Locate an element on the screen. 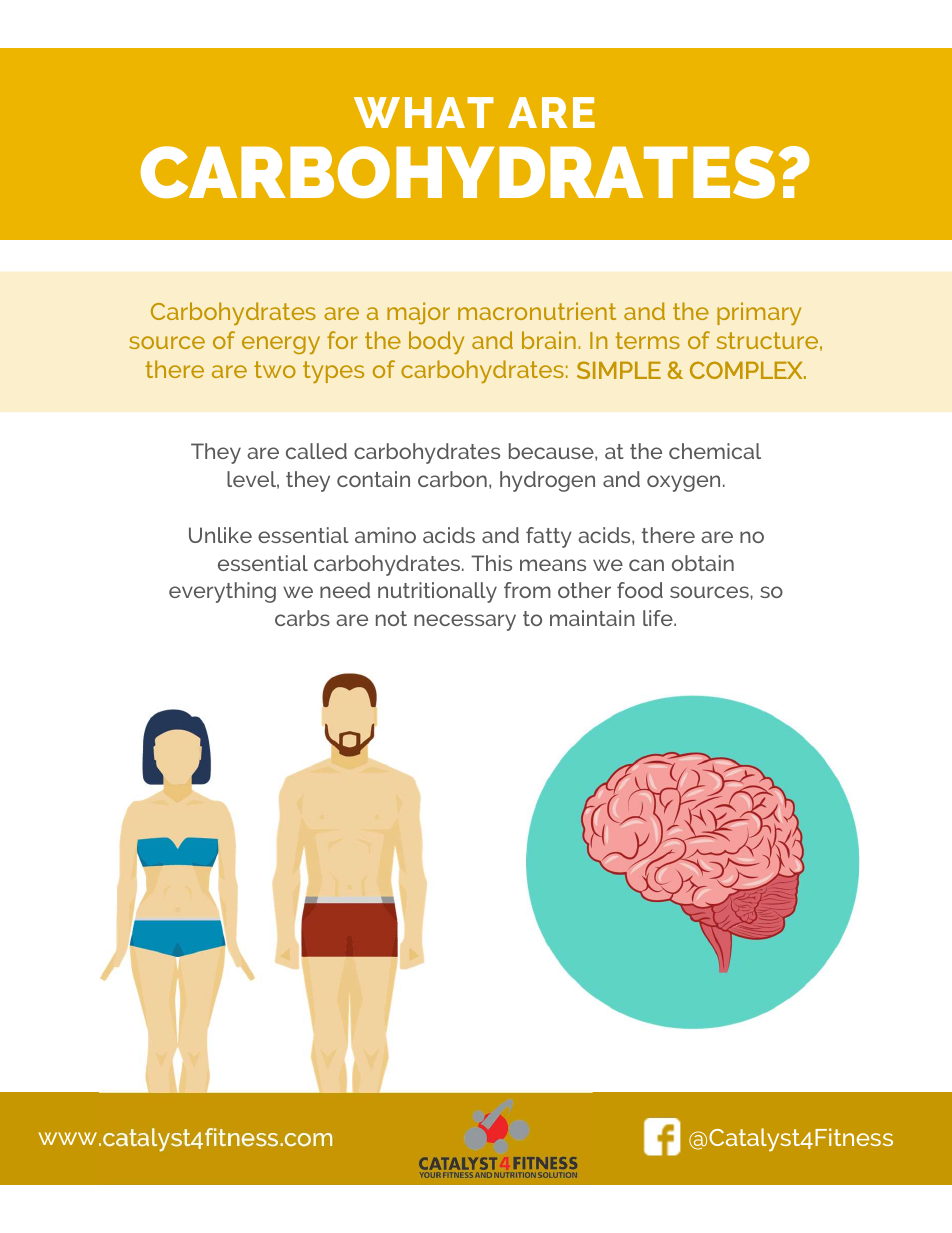 This screenshot has height=1233, width=952. primary is located at coordinates (759, 313).
